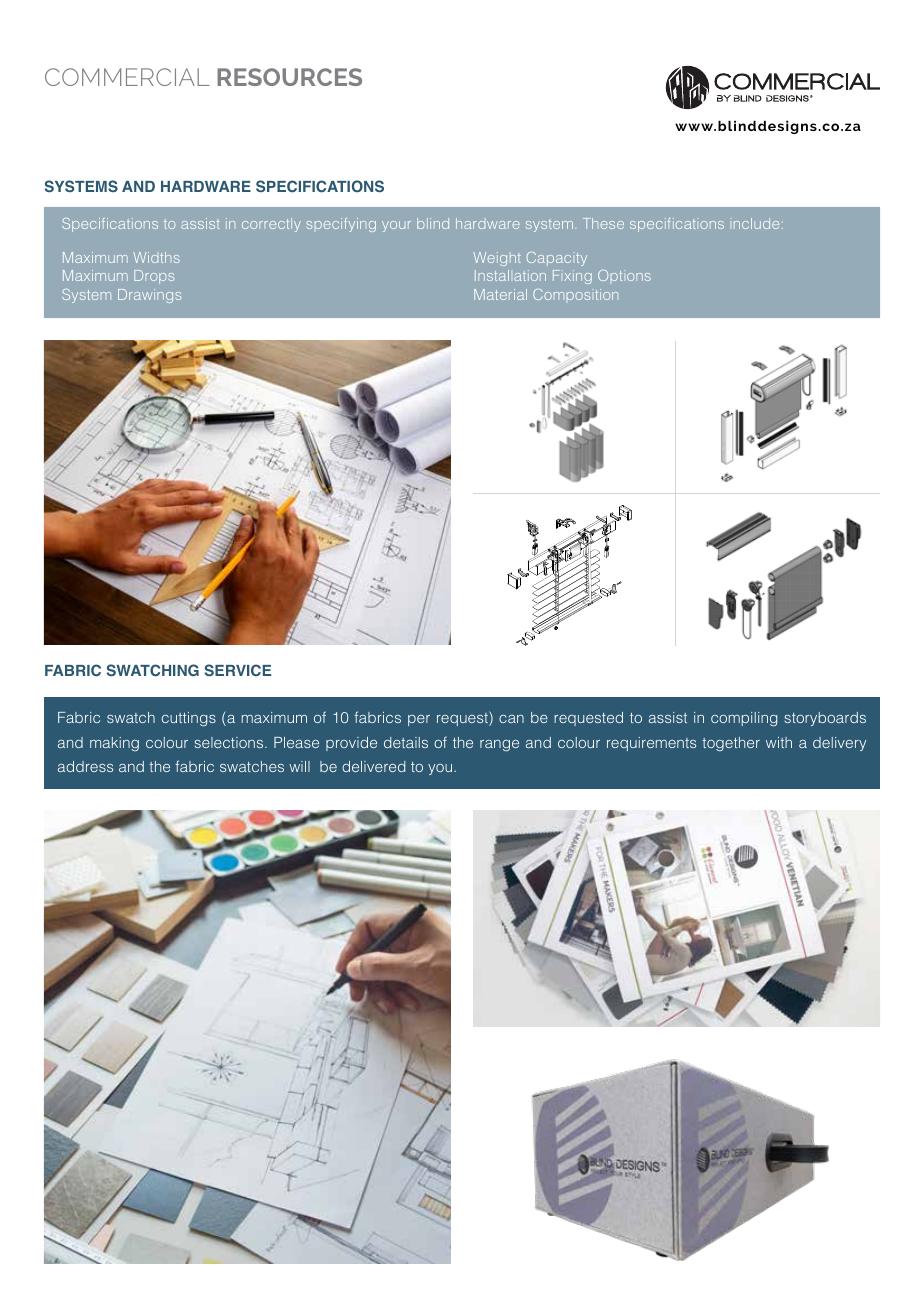 The width and height of the screenshot is (924, 1308). What do you see at coordinates (500, 294) in the screenshot?
I see `Material` at bounding box center [500, 294].
